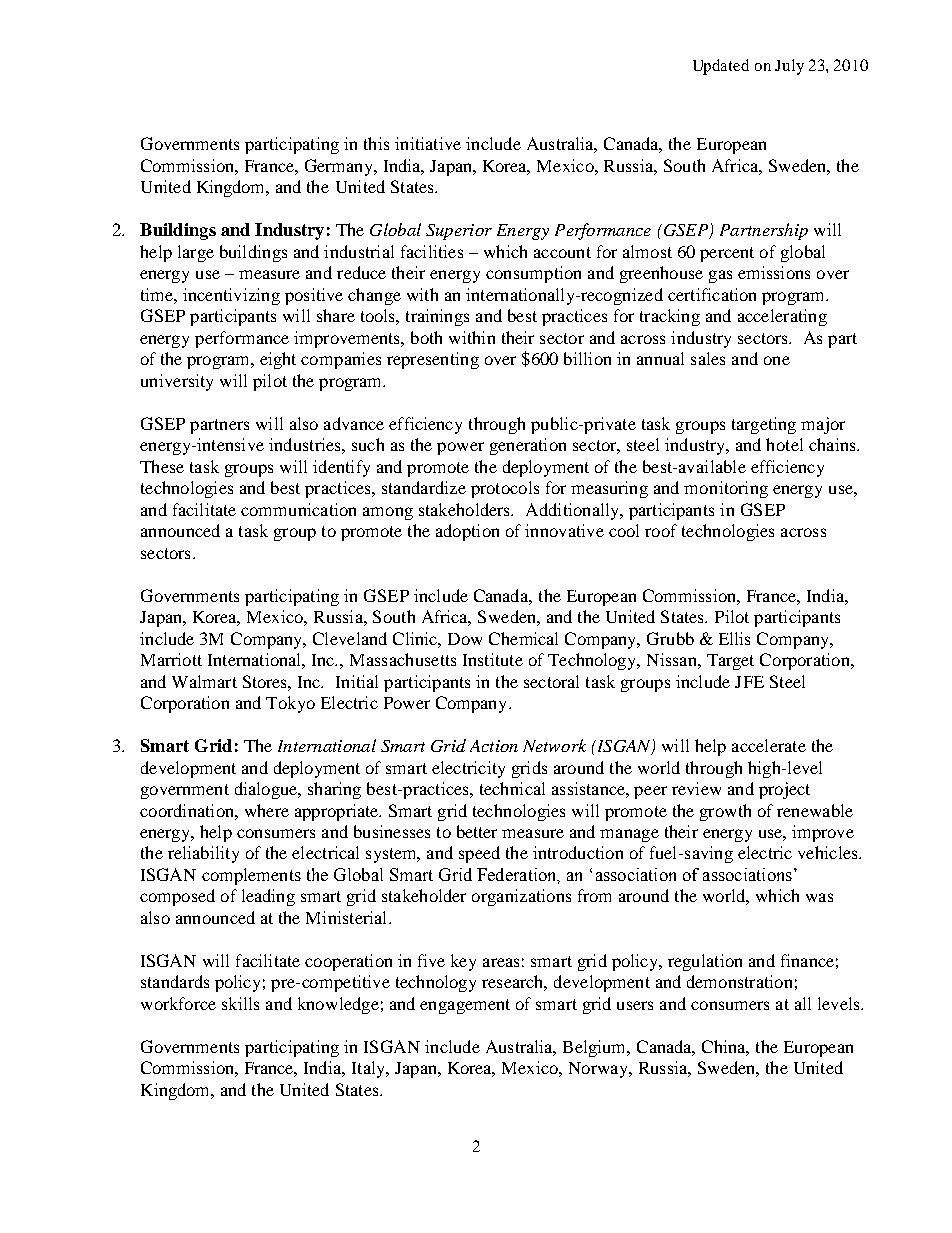  What do you see at coordinates (340, 167) in the screenshot?
I see `Germany` at bounding box center [340, 167].
